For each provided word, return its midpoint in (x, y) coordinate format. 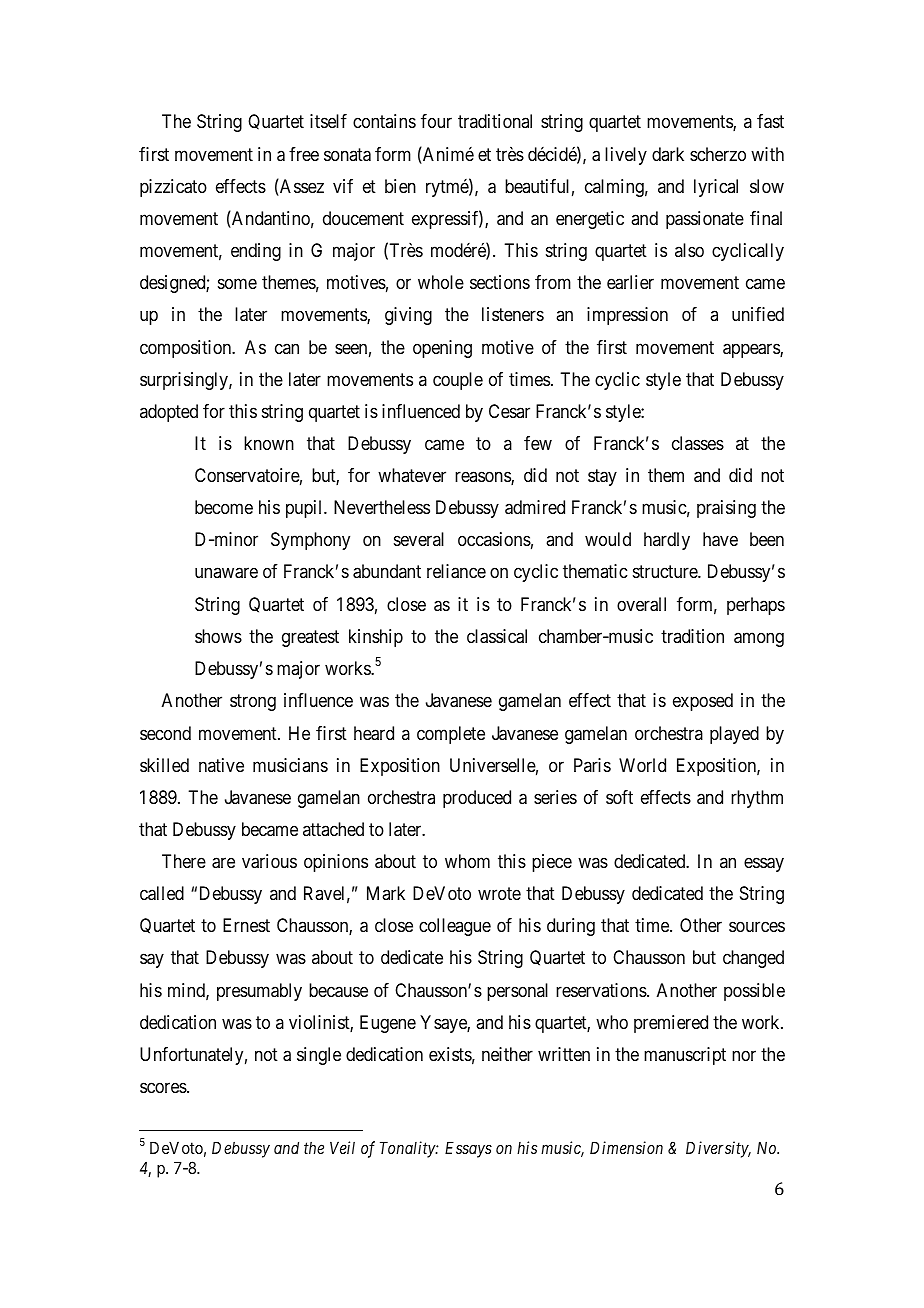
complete (451, 735)
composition (187, 349)
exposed (703, 702)
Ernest (246, 925)
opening (442, 349)
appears (752, 350)
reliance (456, 571)
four (436, 121)
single (319, 1056)
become (224, 507)
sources (757, 927)
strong (253, 702)
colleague (455, 927)
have (720, 539)
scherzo (718, 154)
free (304, 154)
